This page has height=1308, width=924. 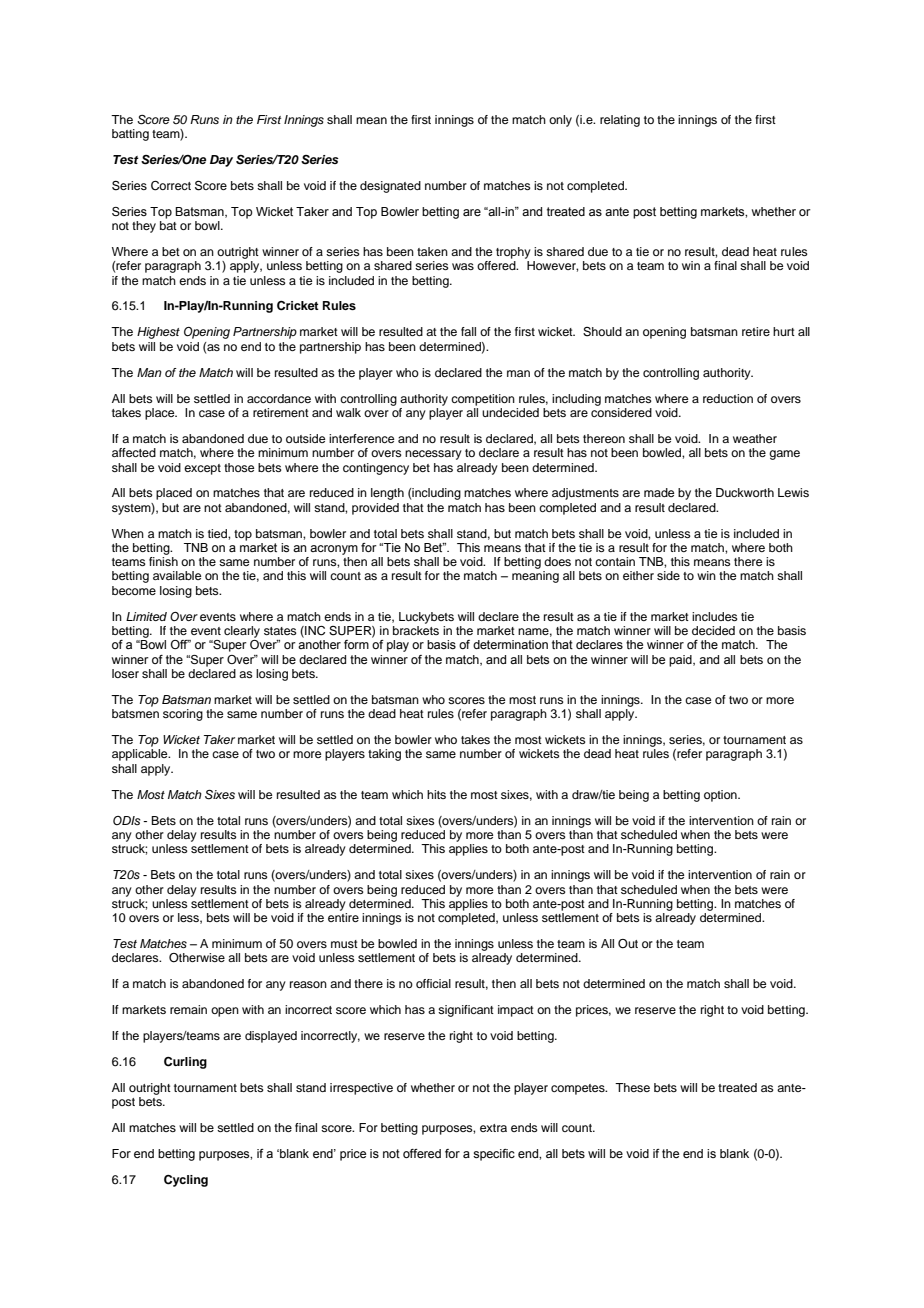 I want to click on official, so click(x=433, y=983).
